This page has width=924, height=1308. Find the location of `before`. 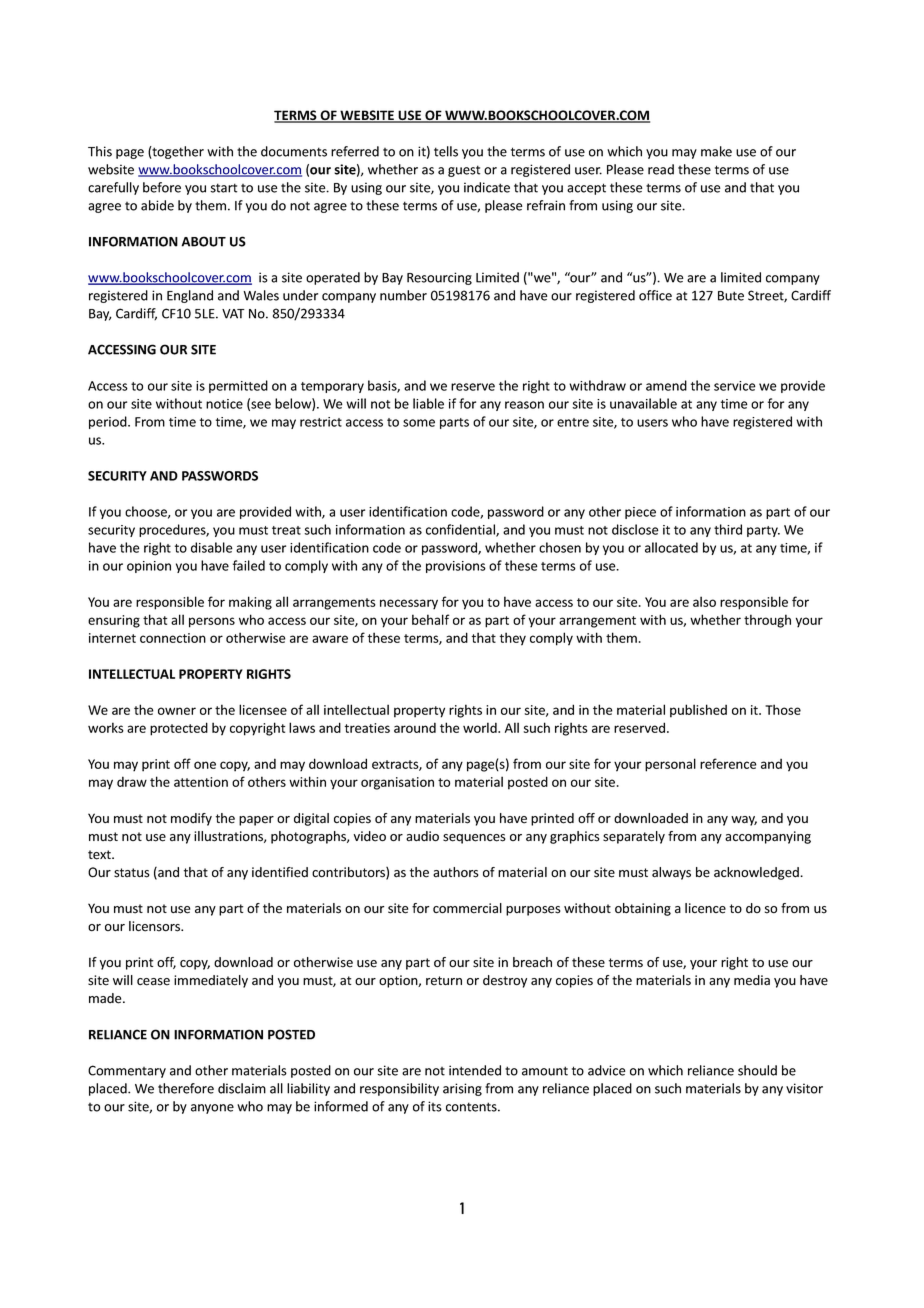

before is located at coordinates (162, 187).
